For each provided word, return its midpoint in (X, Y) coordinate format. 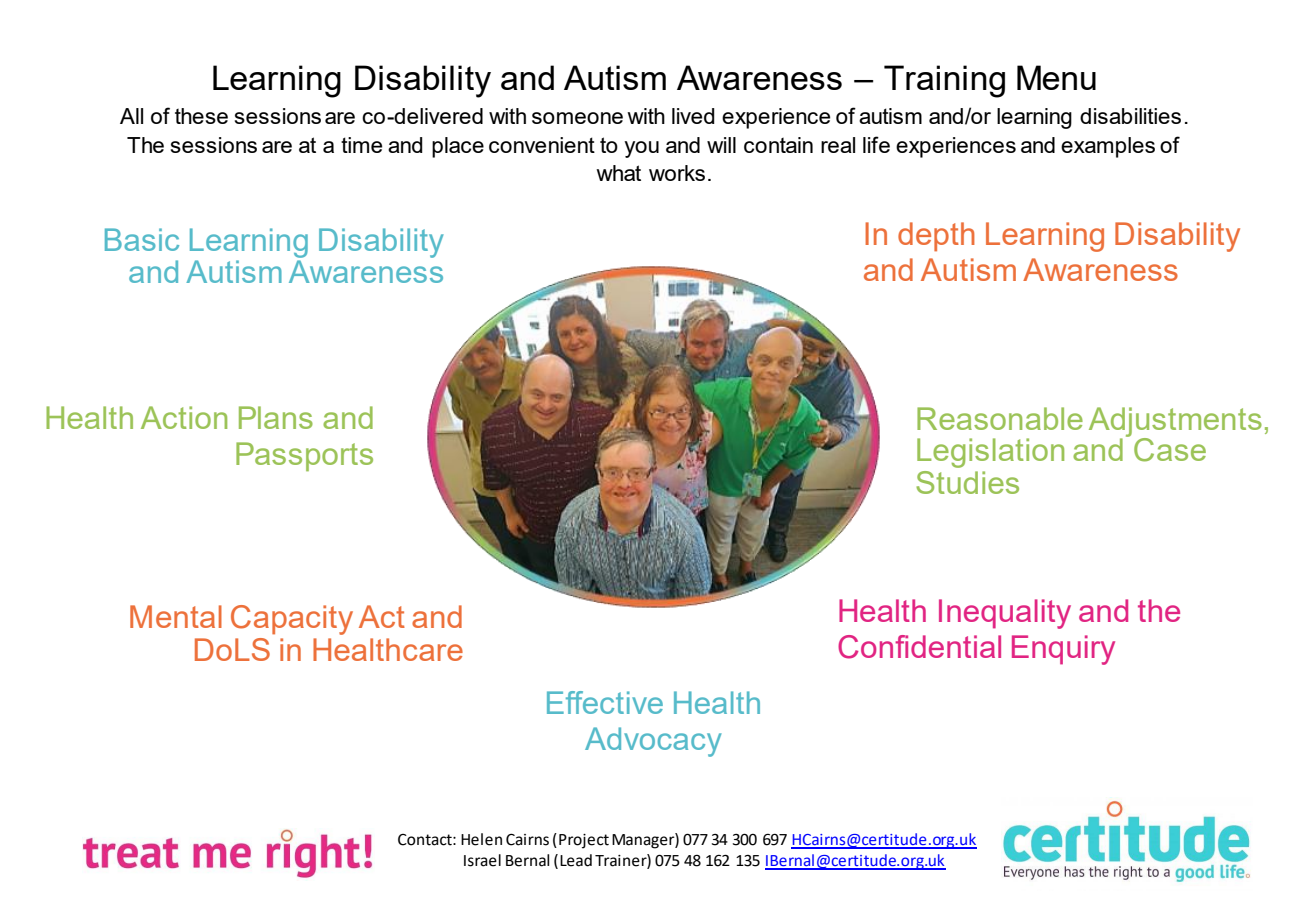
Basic (142, 239)
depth (936, 237)
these (201, 116)
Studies (967, 482)
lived (693, 116)
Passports (304, 456)
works (677, 173)
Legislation (990, 453)
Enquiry (1063, 650)
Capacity (292, 620)
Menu (1056, 77)
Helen (481, 839)
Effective (605, 702)
